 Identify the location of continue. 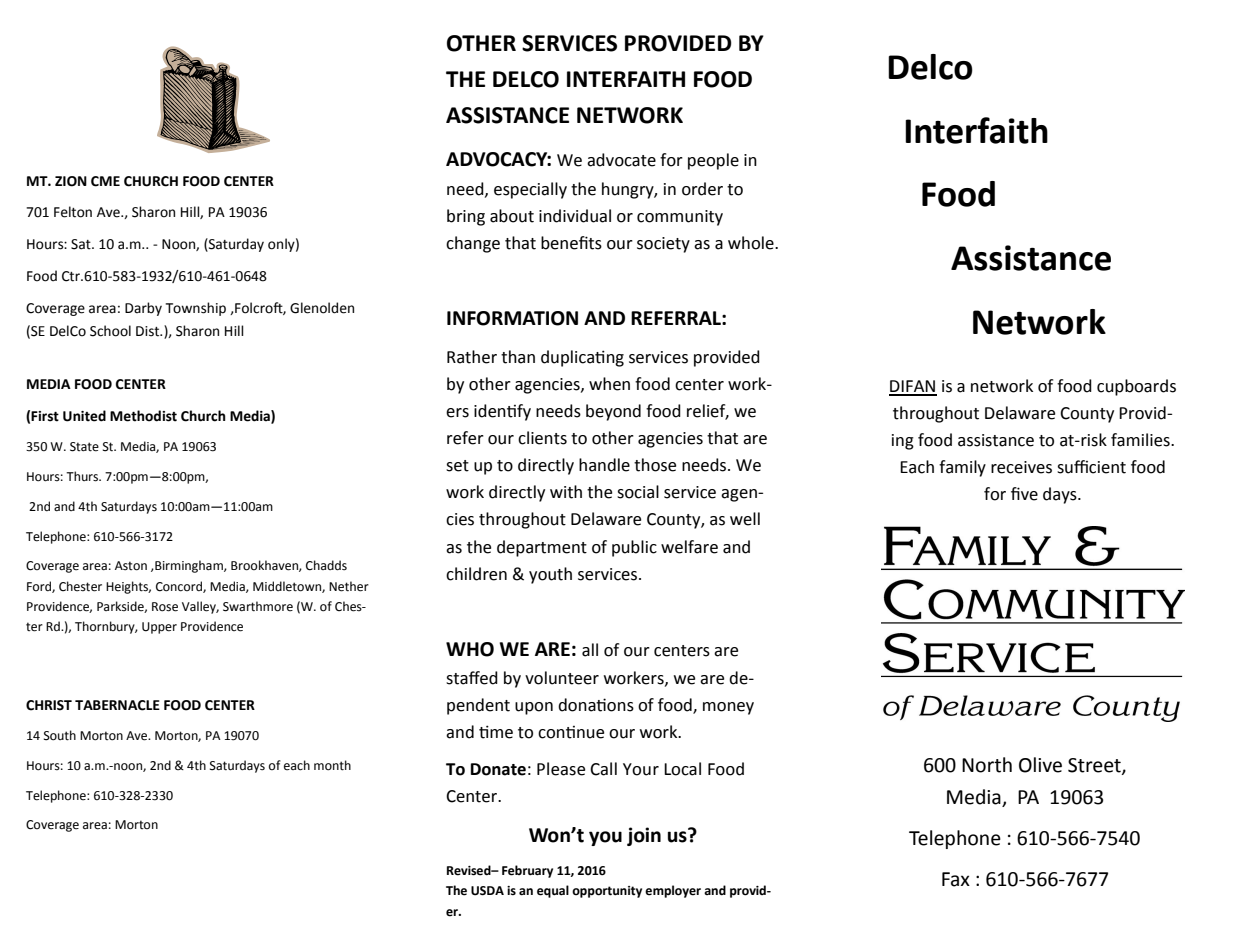
(571, 732).
